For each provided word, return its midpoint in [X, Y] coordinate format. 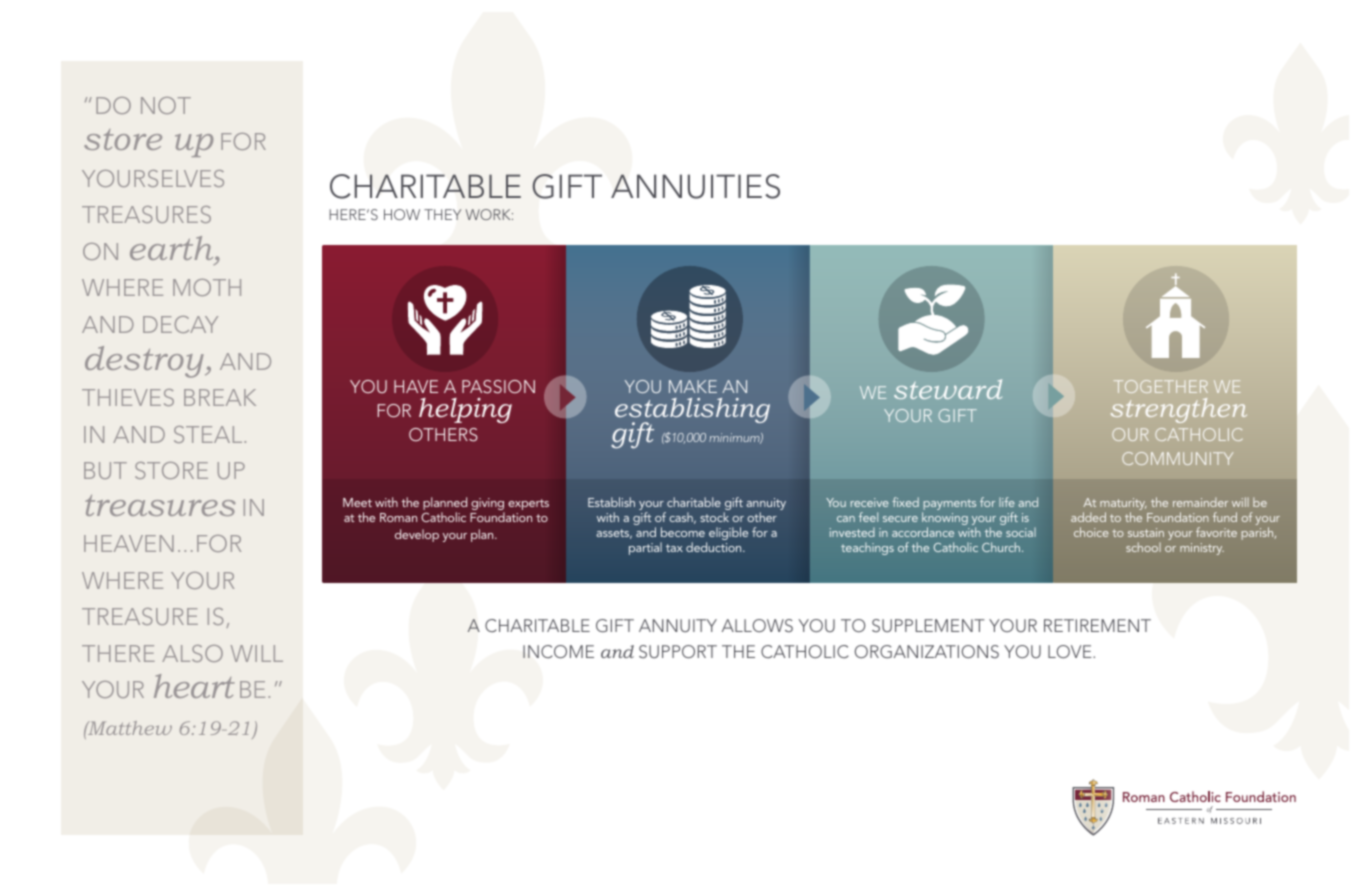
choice [1091, 532]
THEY [442, 214]
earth [173, 248]
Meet [357, 502]
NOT [166, 105]
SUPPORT [678, 652]
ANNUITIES [695, 186]
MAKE [693, 386]
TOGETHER [1161, 386]
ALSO [192, 653]
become [683, 532]
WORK [489, 214]
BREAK [220, 397]
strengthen [1179, 410]
